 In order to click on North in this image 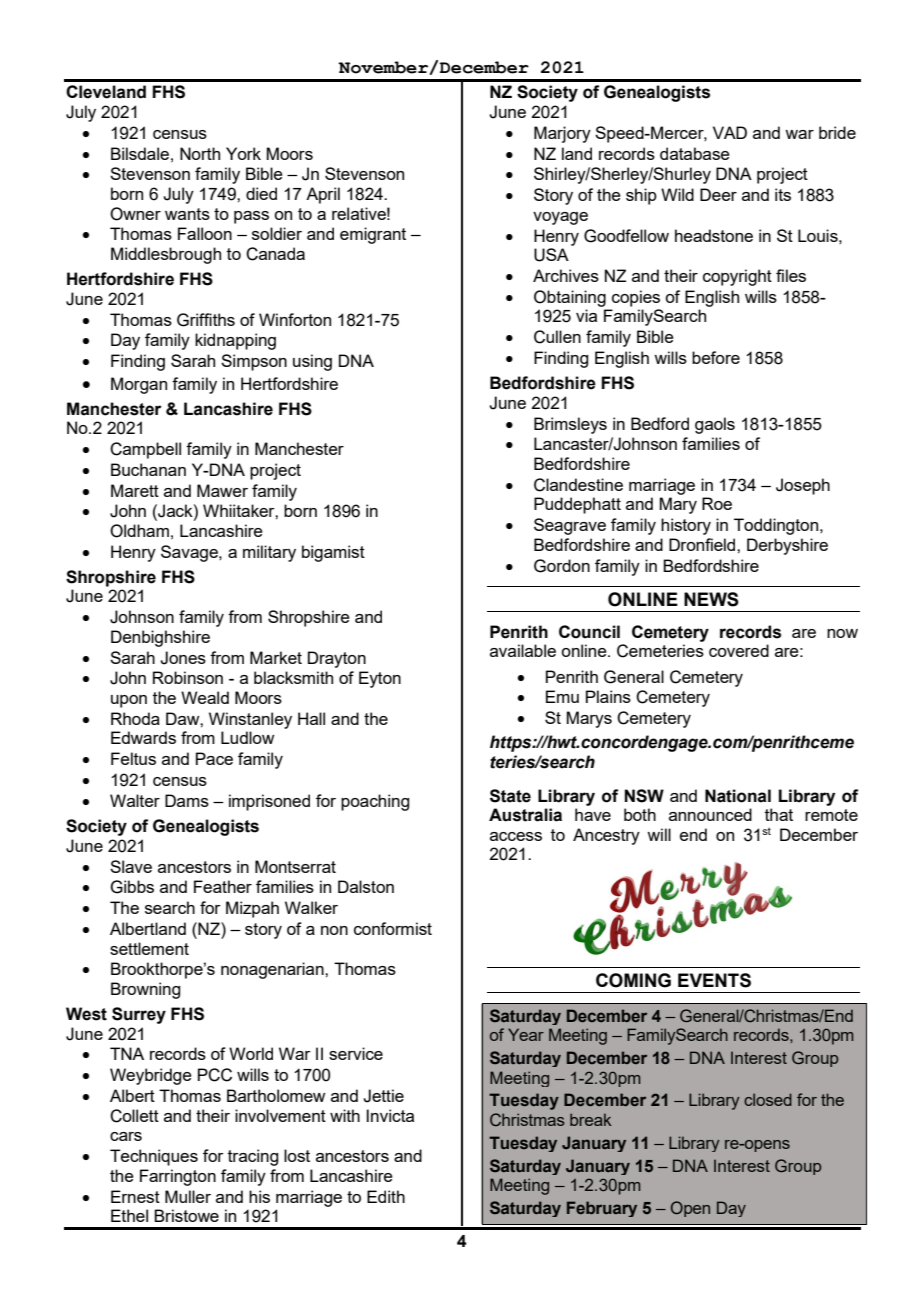, I will do `click(200, 153)`.
